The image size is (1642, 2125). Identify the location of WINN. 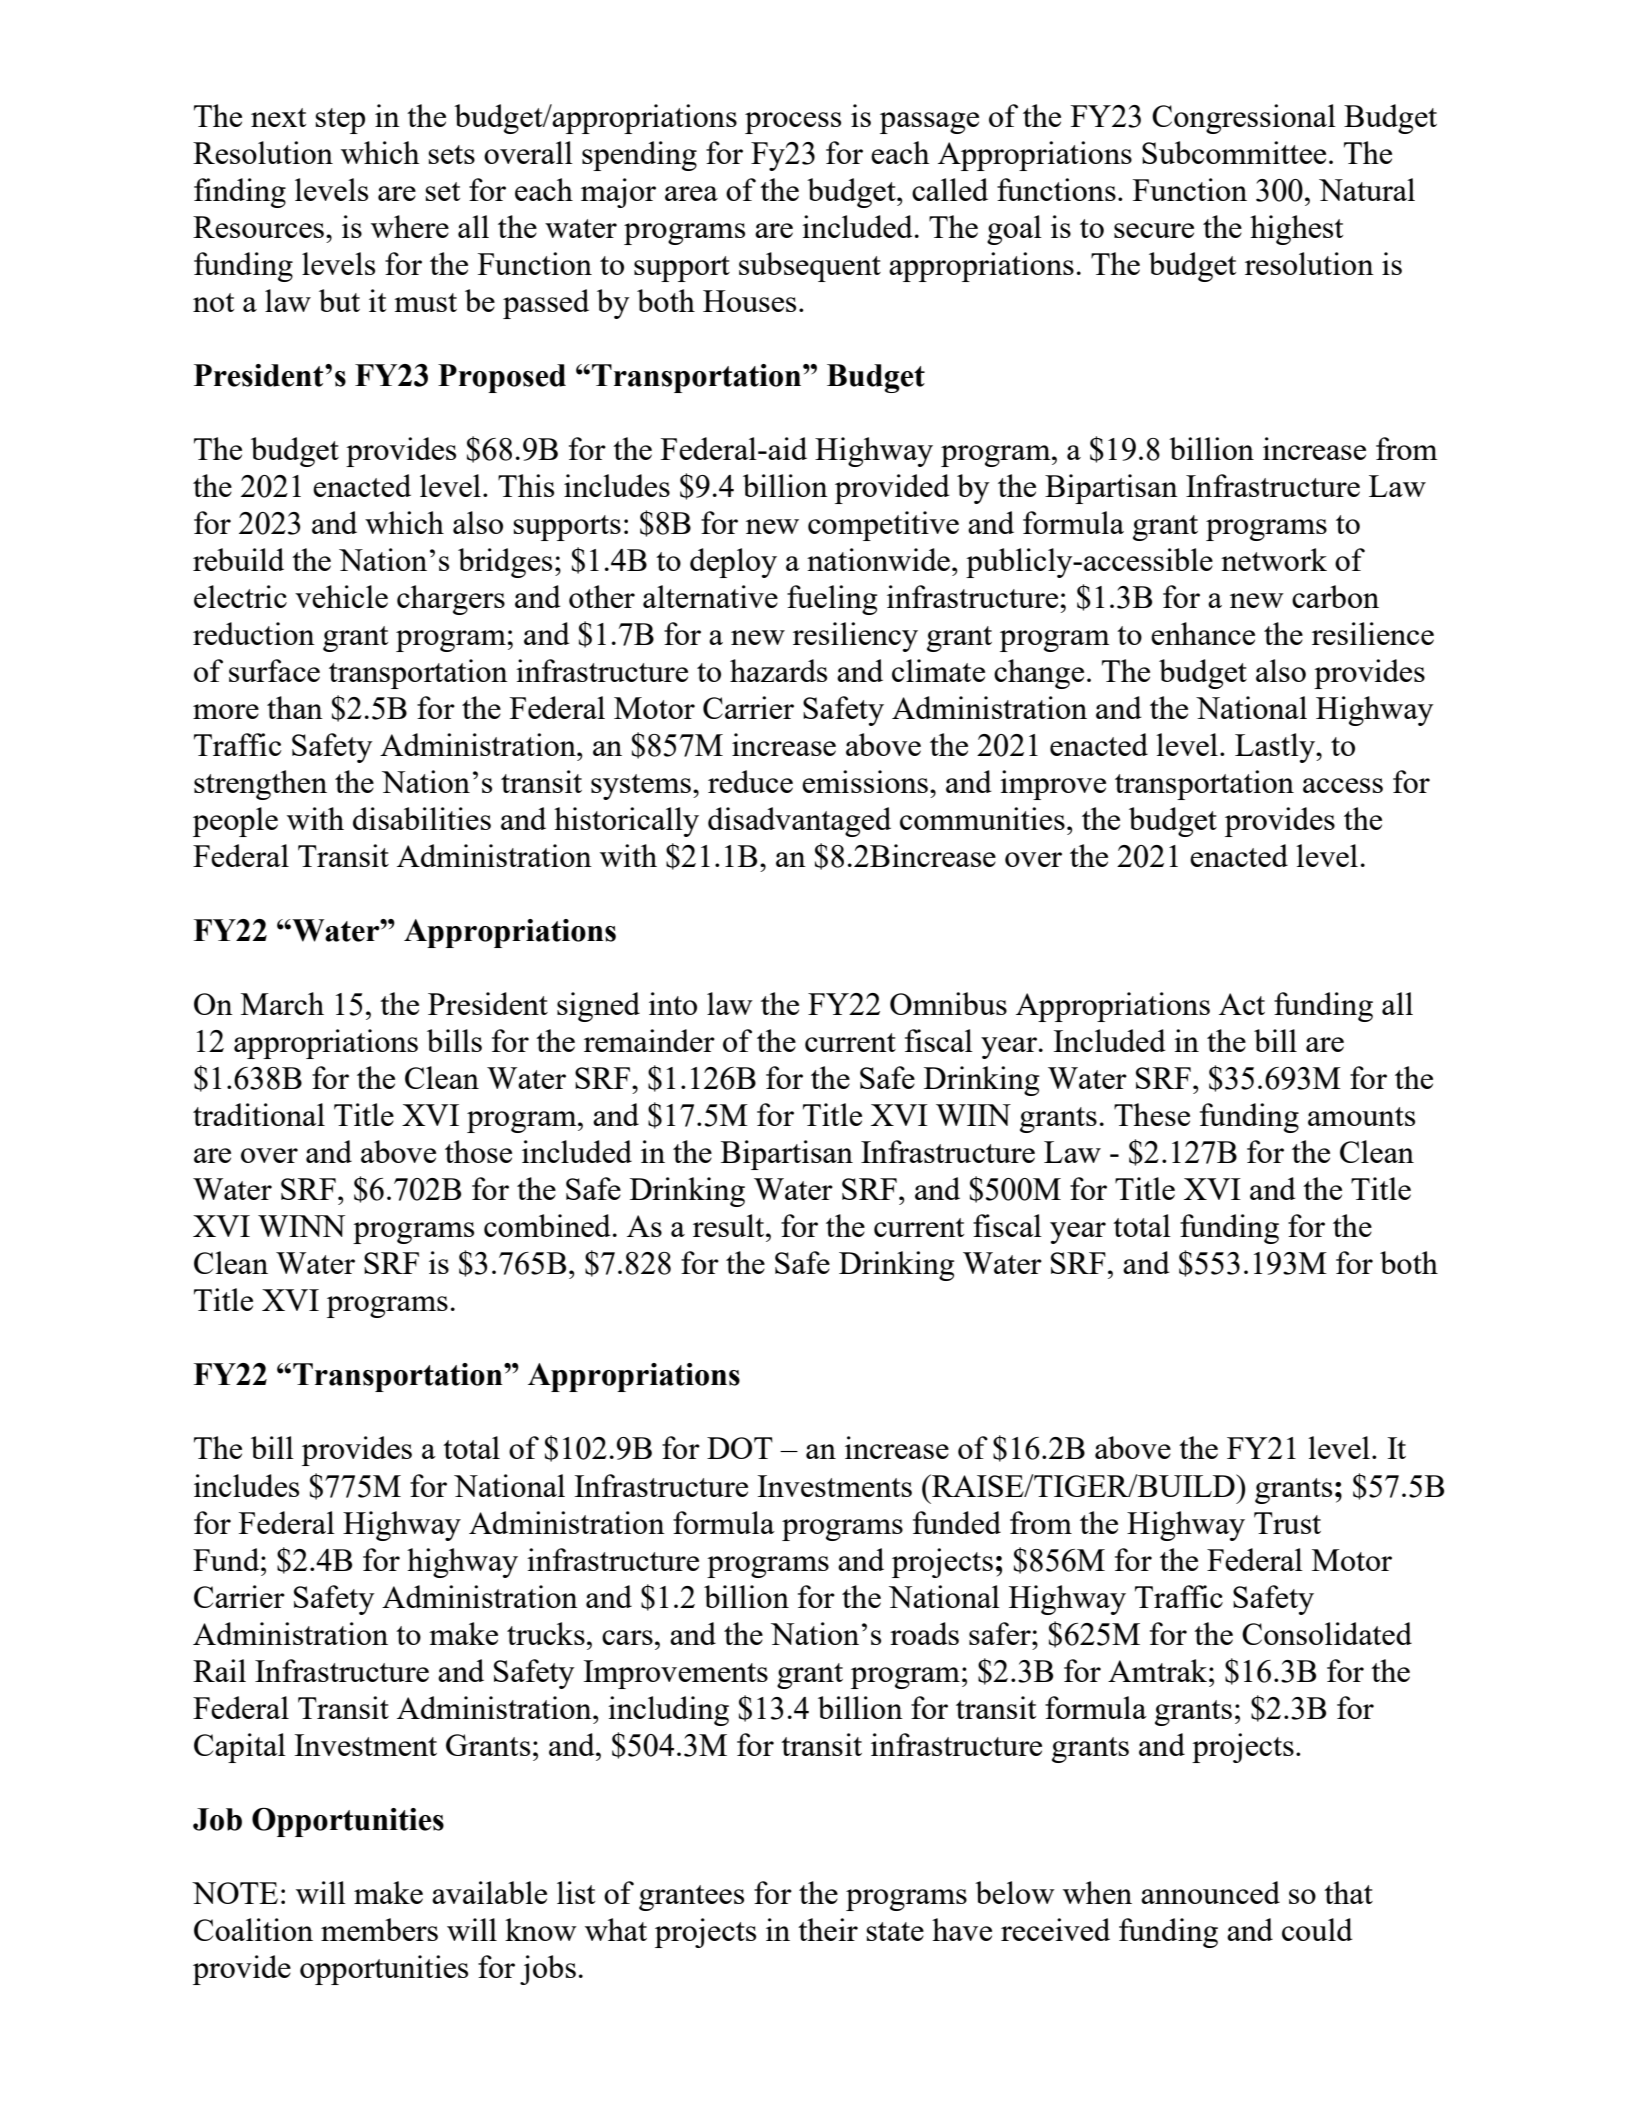
(301, 1226).
